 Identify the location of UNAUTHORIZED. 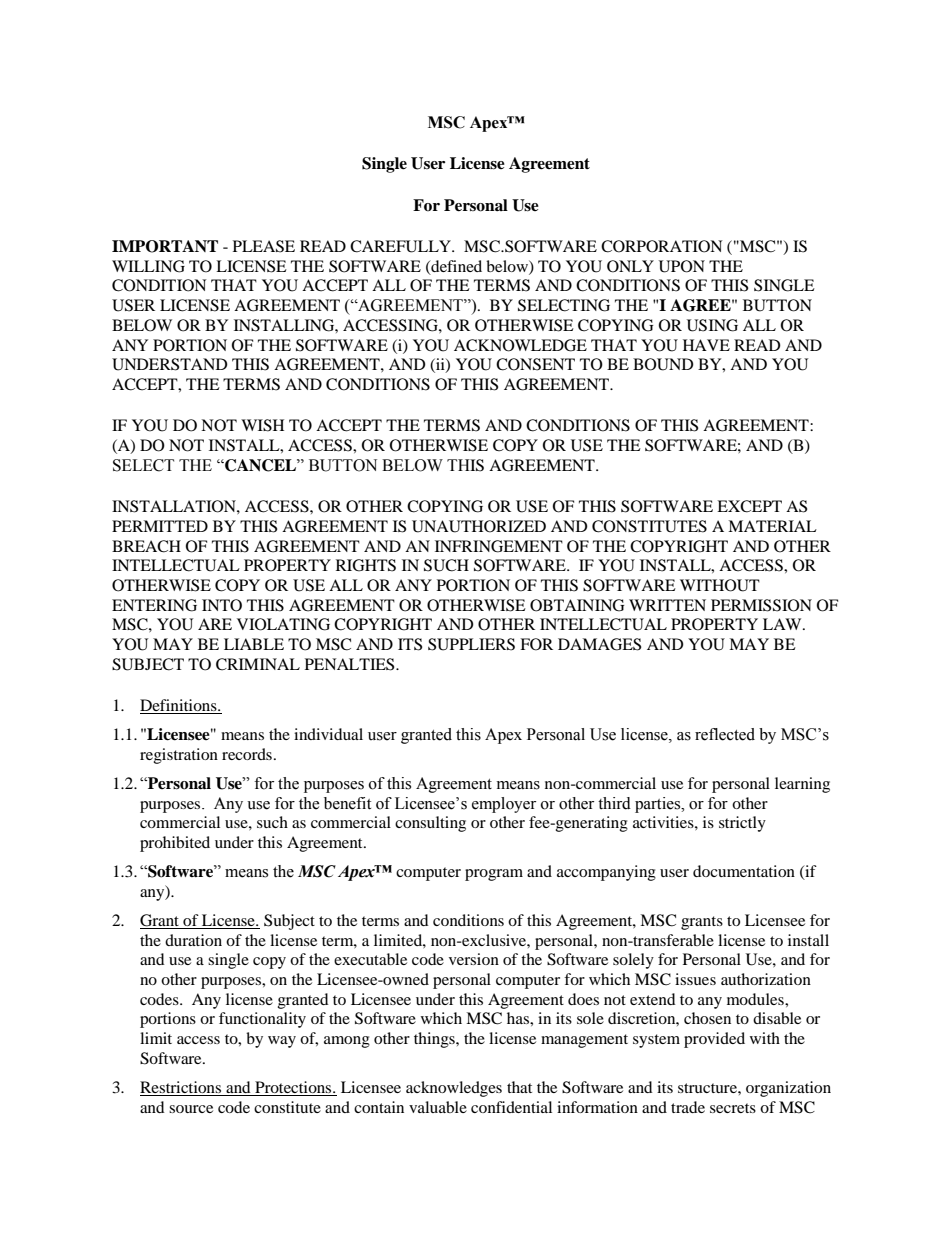
(479, 526).
